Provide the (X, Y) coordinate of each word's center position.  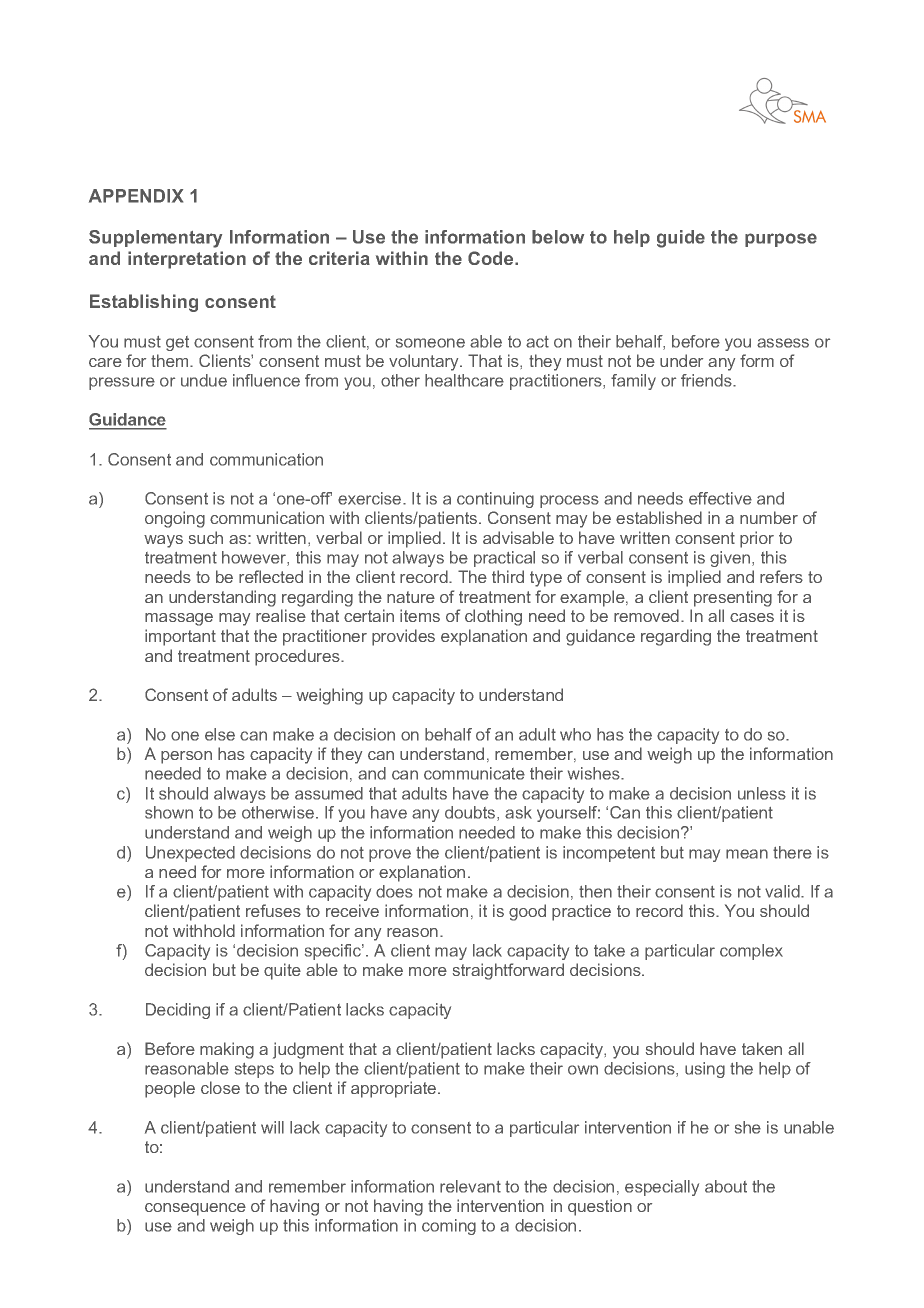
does (394, 891)
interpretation (187, 260)
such (206, 537)
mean (747, 854)
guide (681, 239)
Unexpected (190, 854)
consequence (195, 1209)
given (731, 559)
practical (504, 559)
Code (492, 258)
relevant (470, 1186)
